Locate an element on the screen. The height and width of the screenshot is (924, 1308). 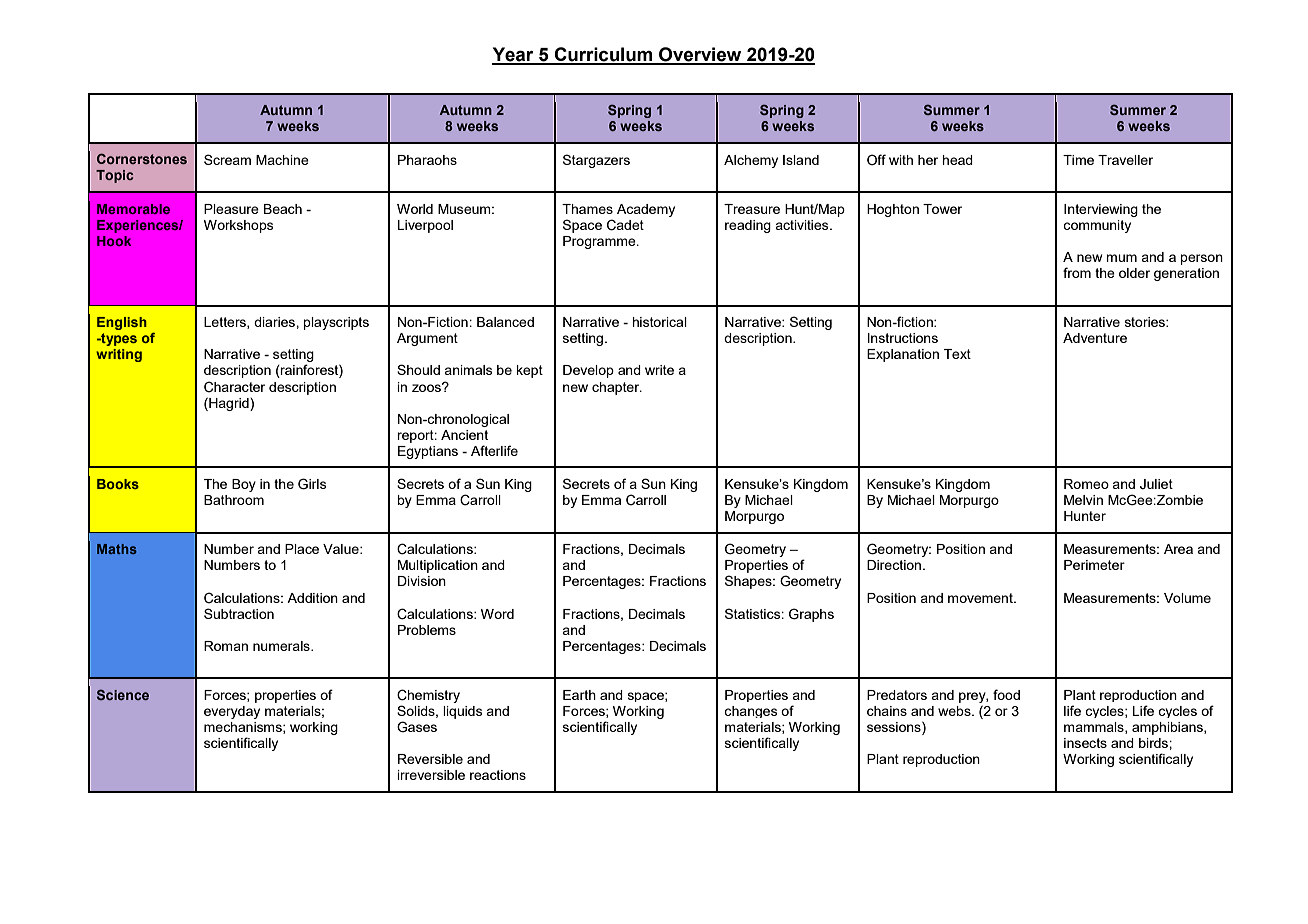
Scream is located at coordinates (227, 159).
